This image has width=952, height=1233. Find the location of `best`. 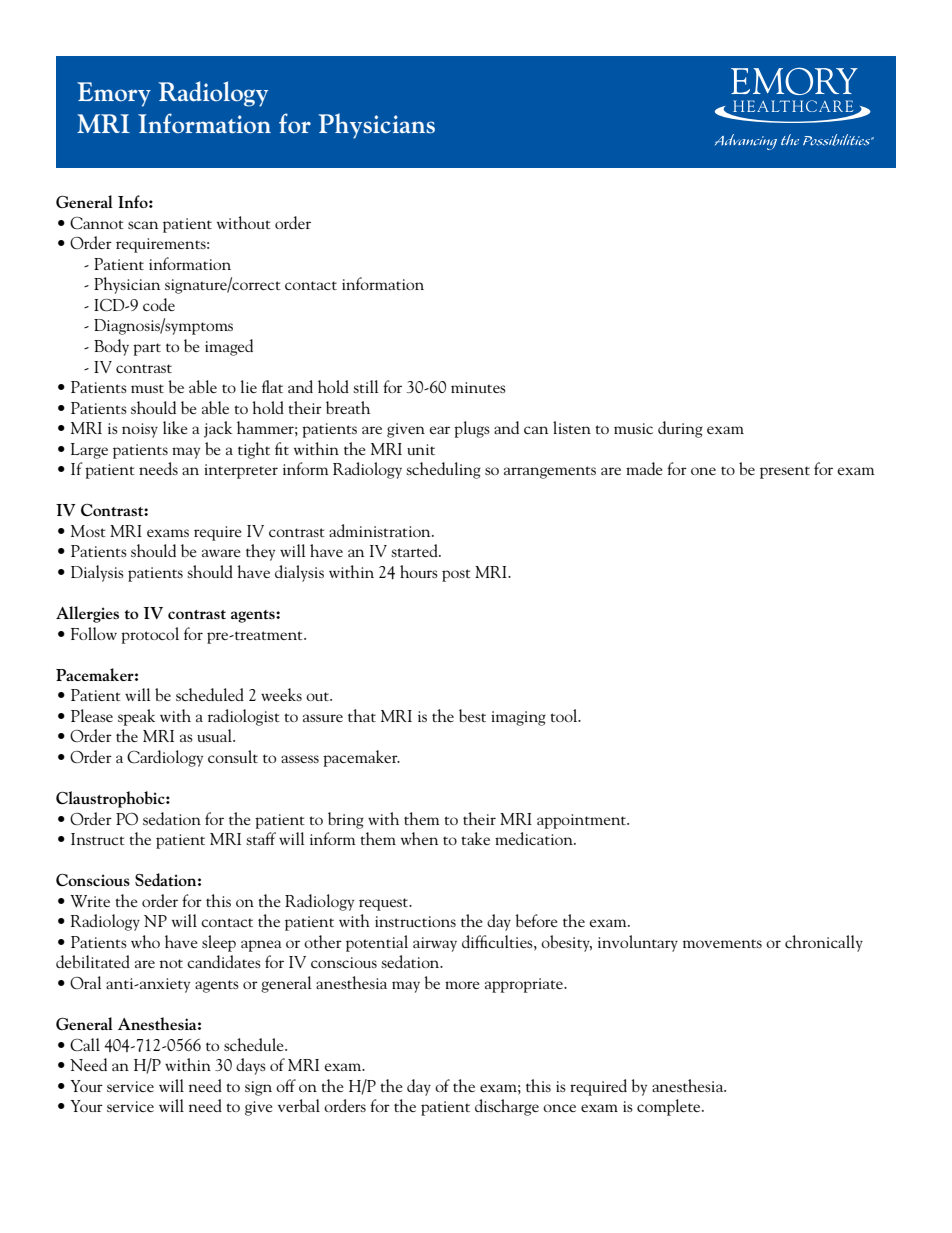

best is located at coordinates (472, 715).
